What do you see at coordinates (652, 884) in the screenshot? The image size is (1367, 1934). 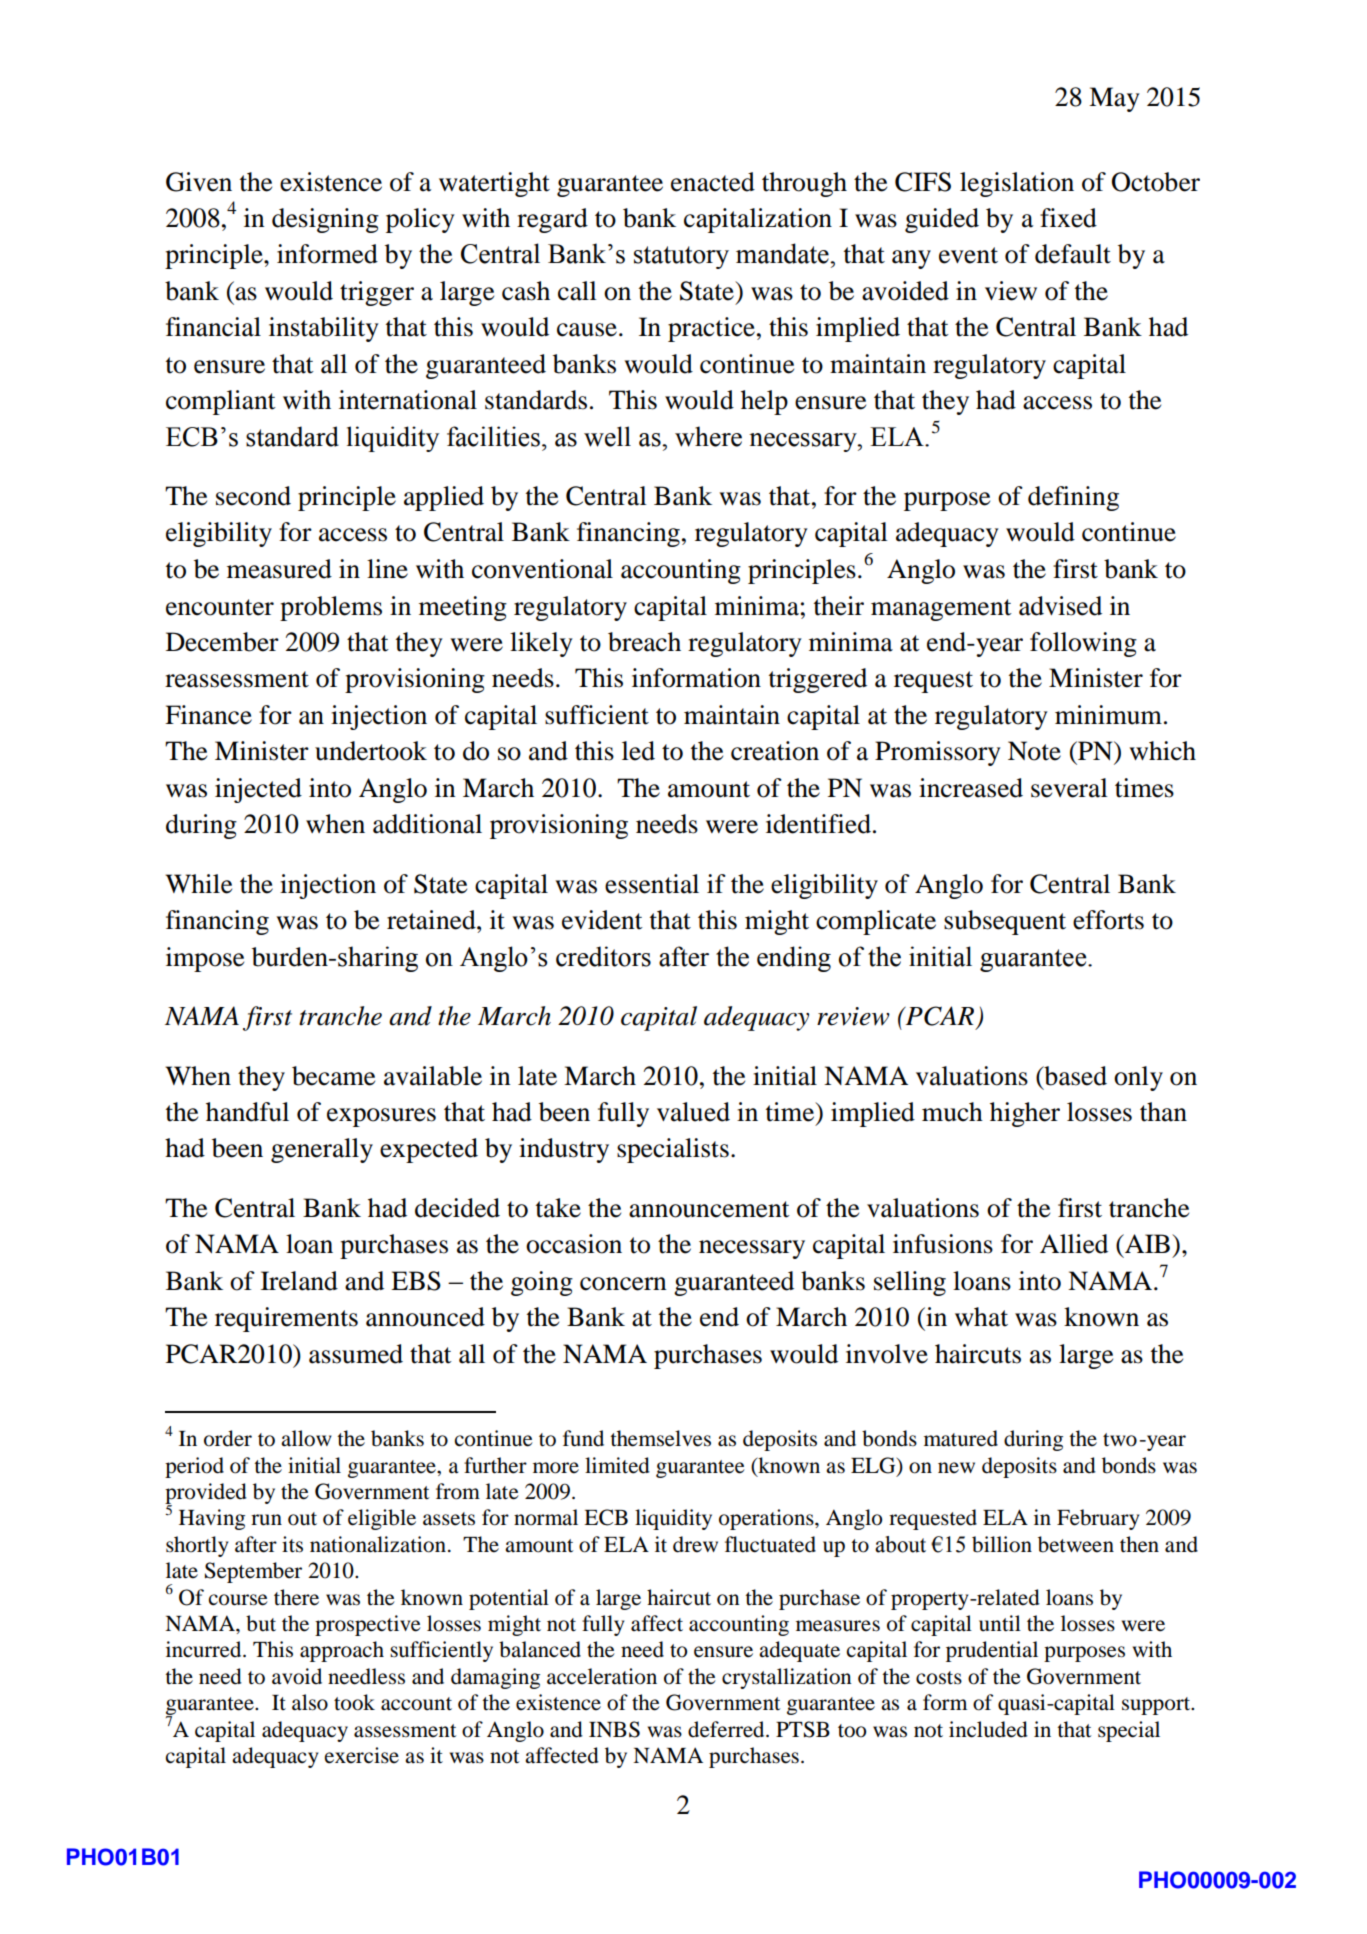 I see `essential` at bounding box center [652, 884].
